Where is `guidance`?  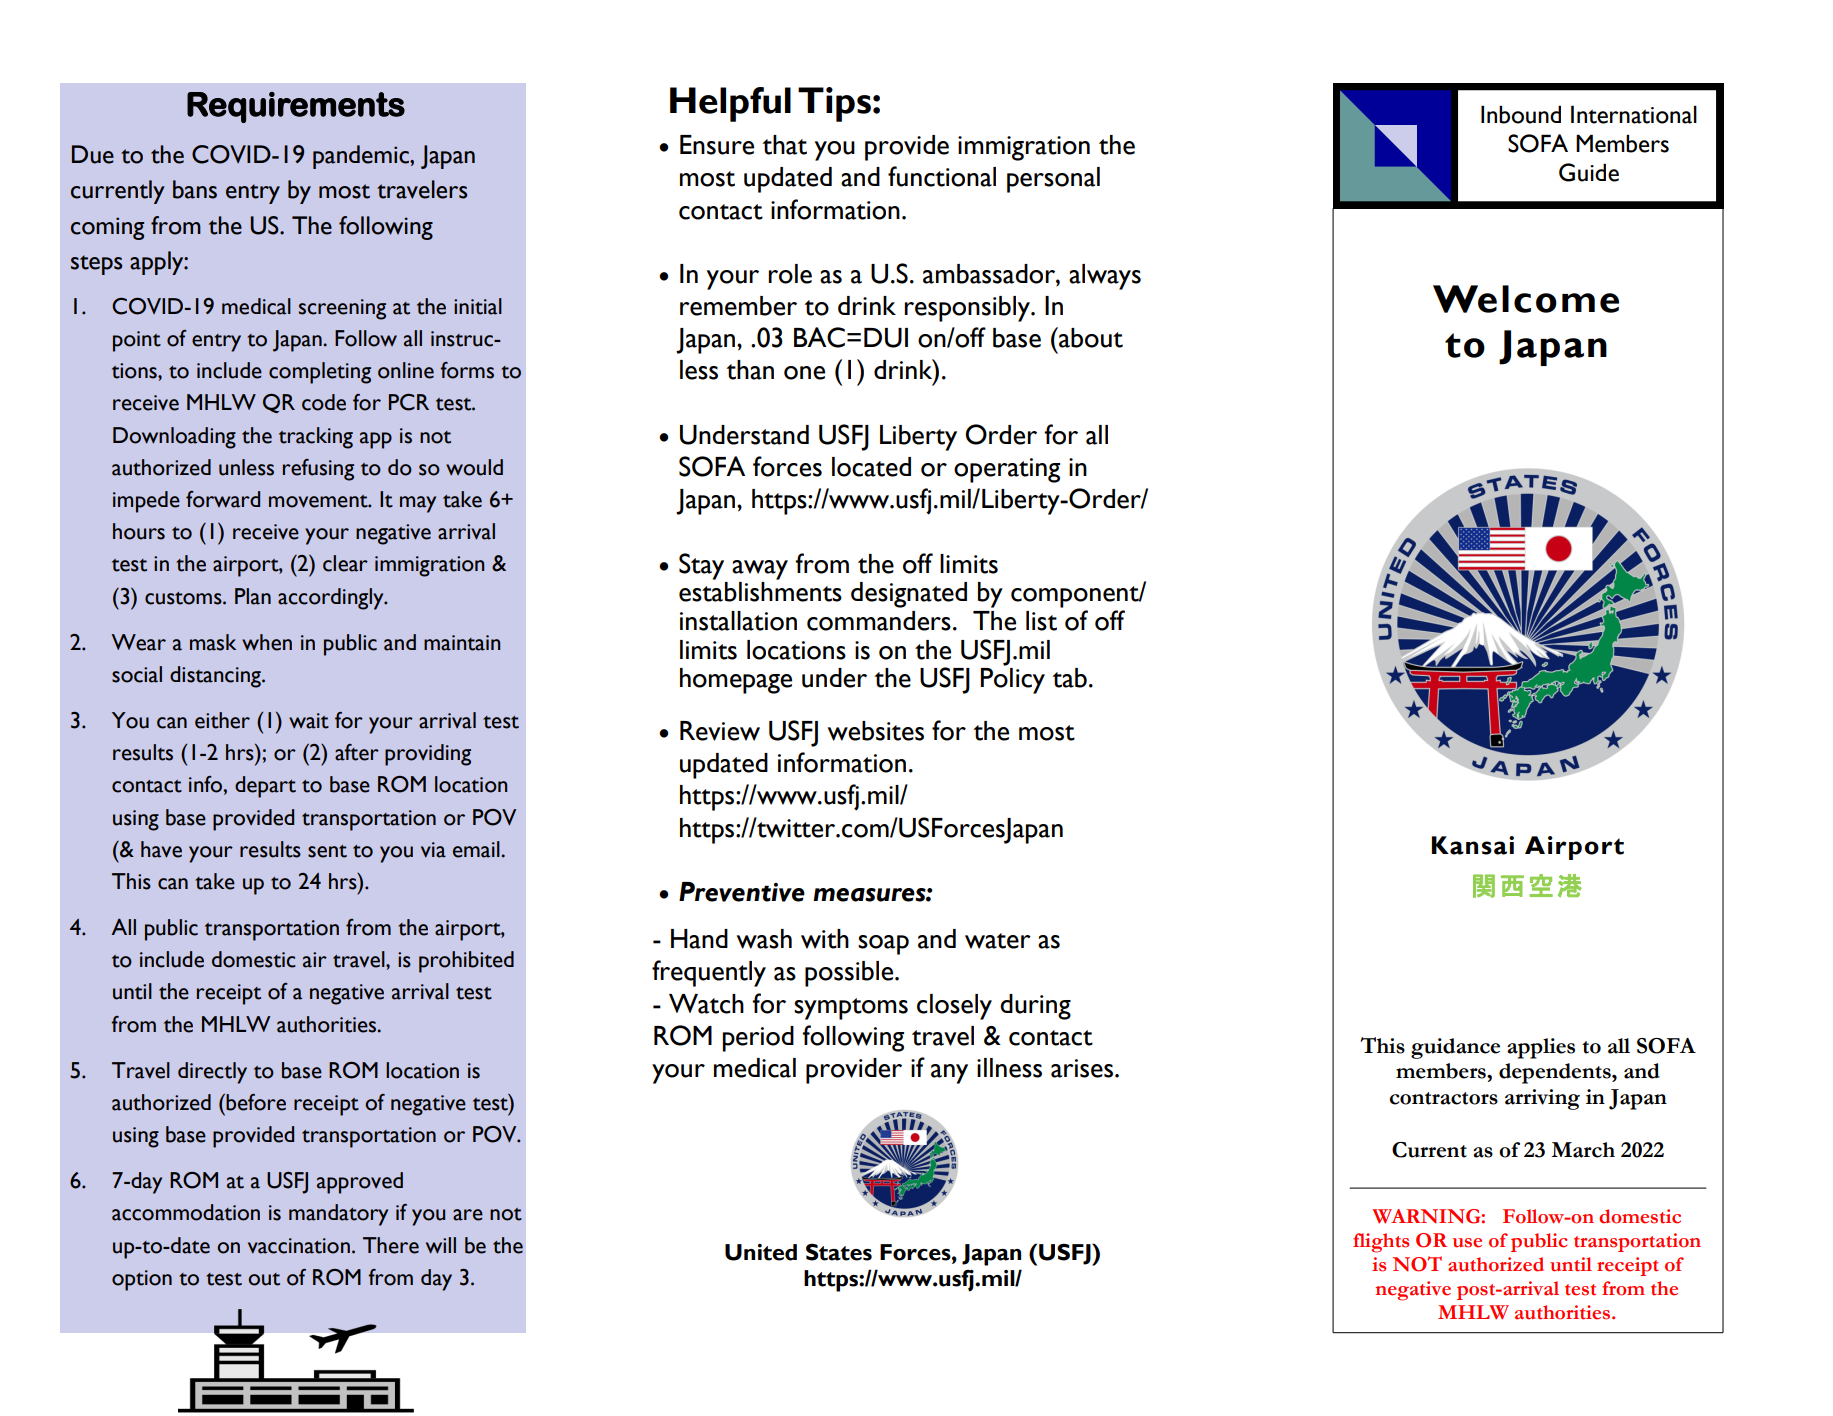
guidance is located at coordinates (1455, 1048).
